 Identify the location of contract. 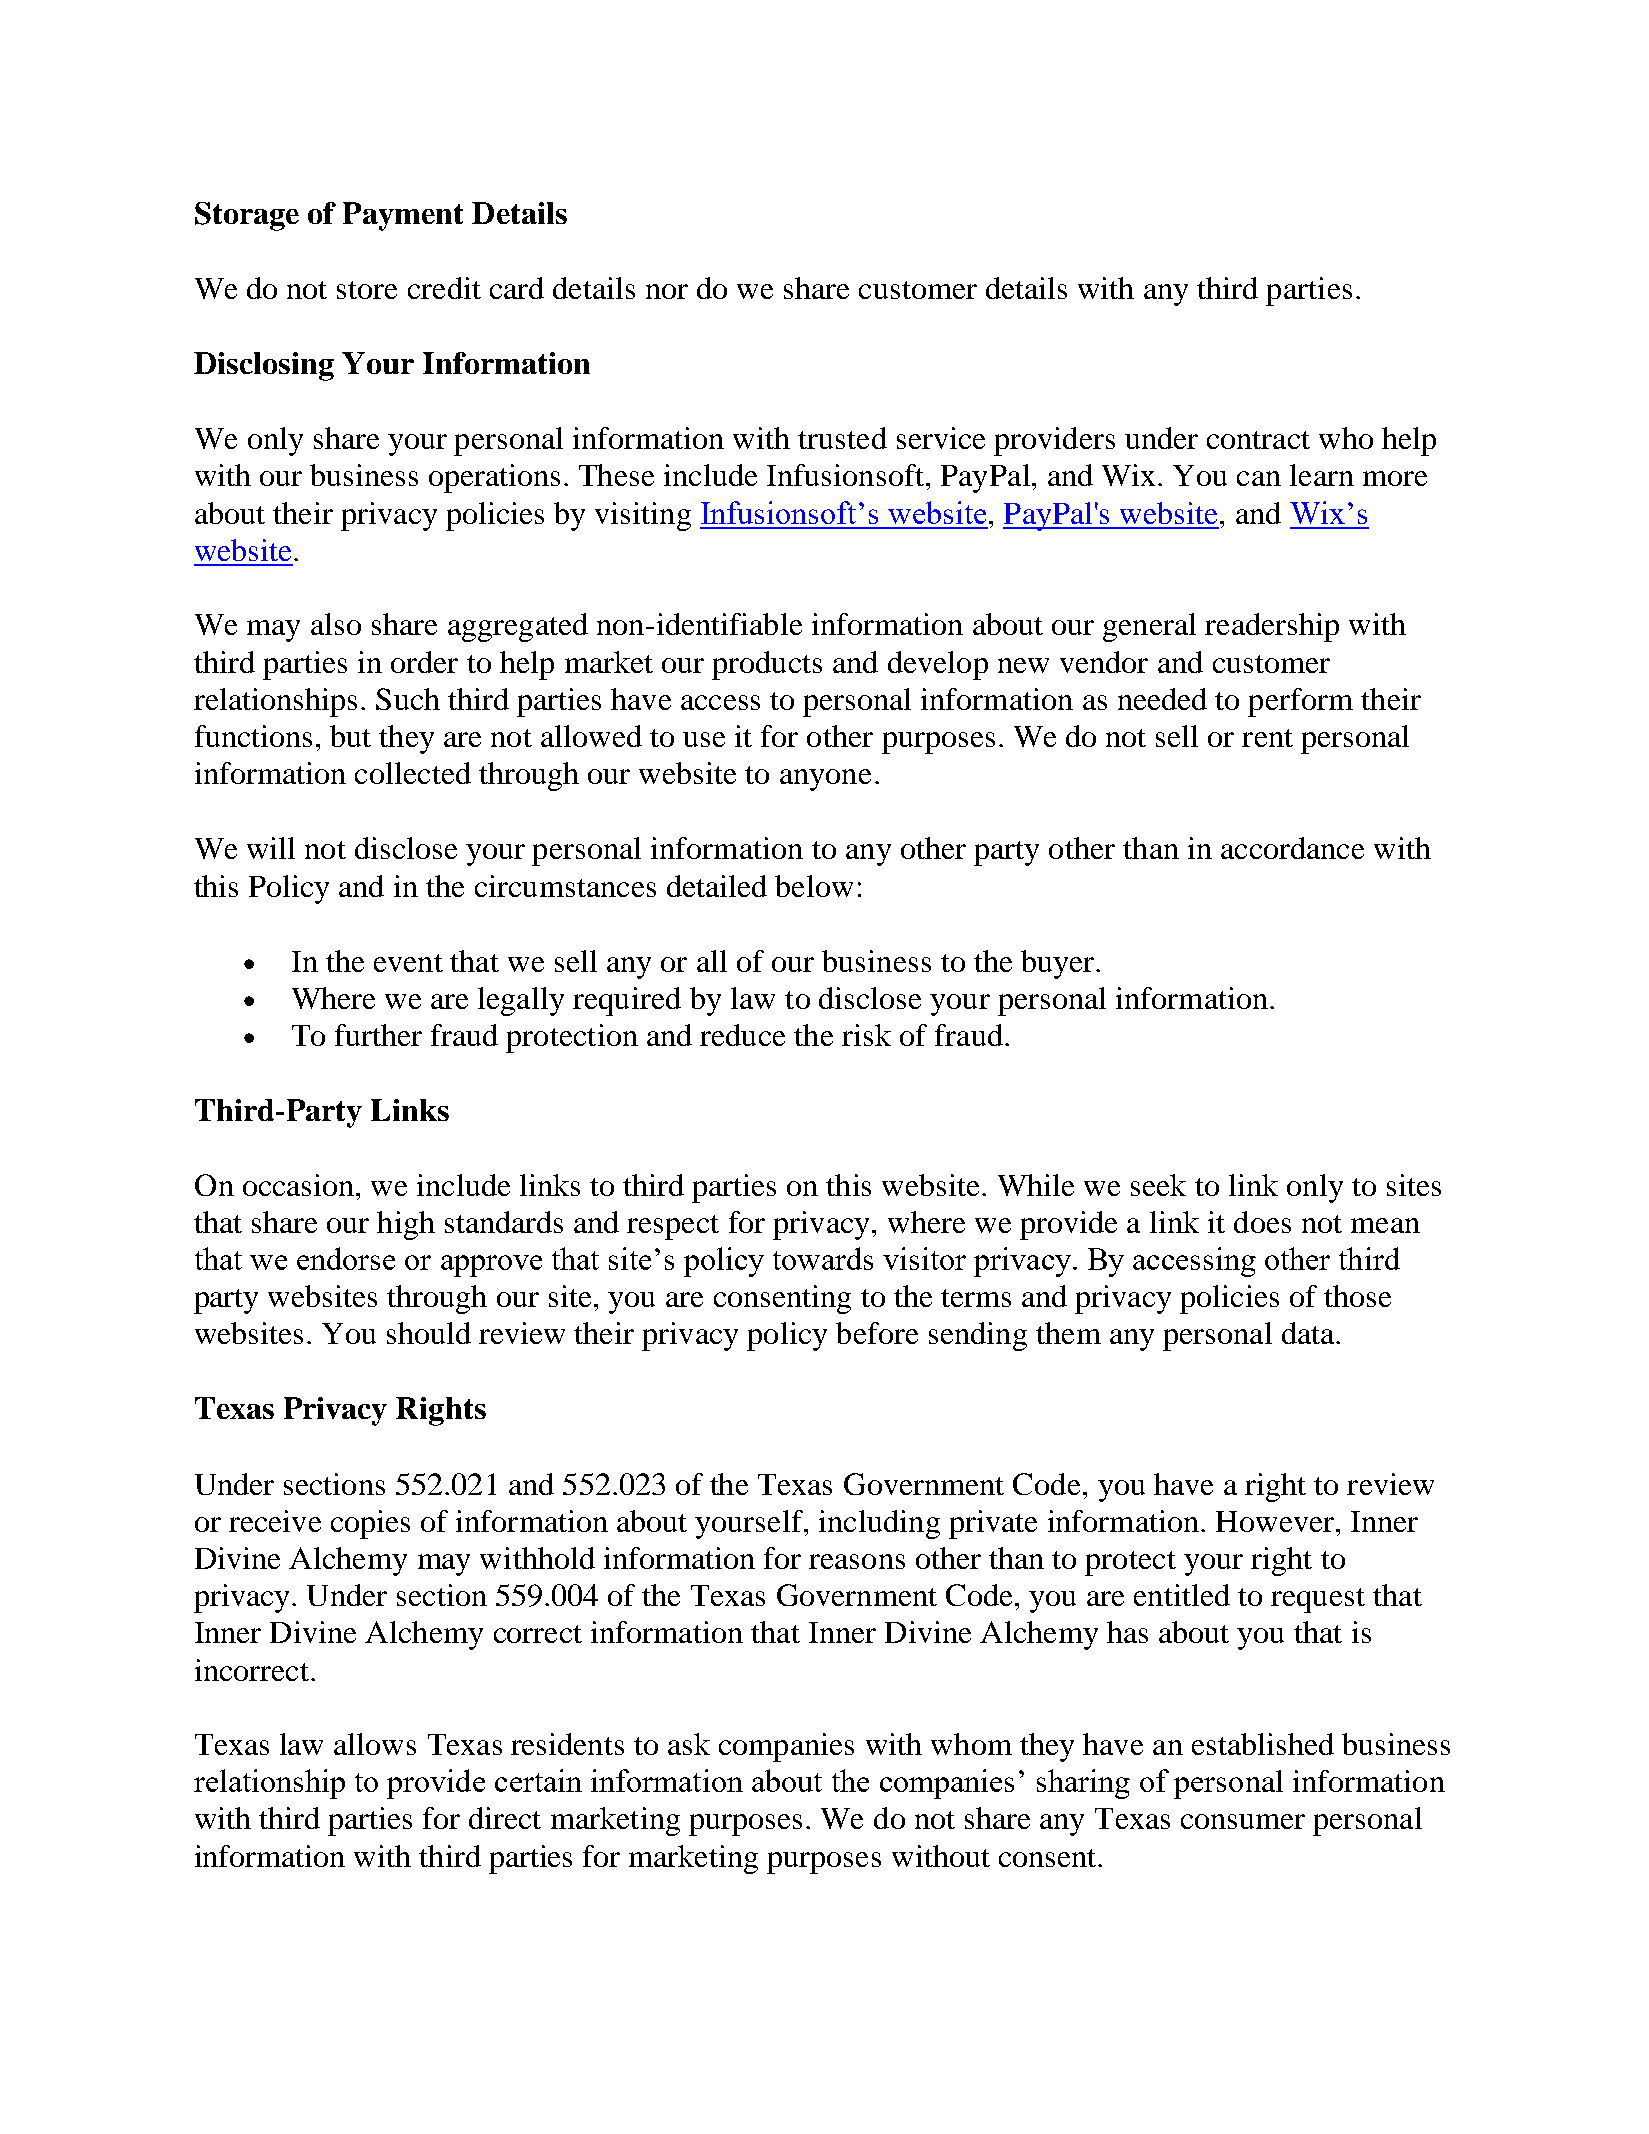
(1258, 440).
